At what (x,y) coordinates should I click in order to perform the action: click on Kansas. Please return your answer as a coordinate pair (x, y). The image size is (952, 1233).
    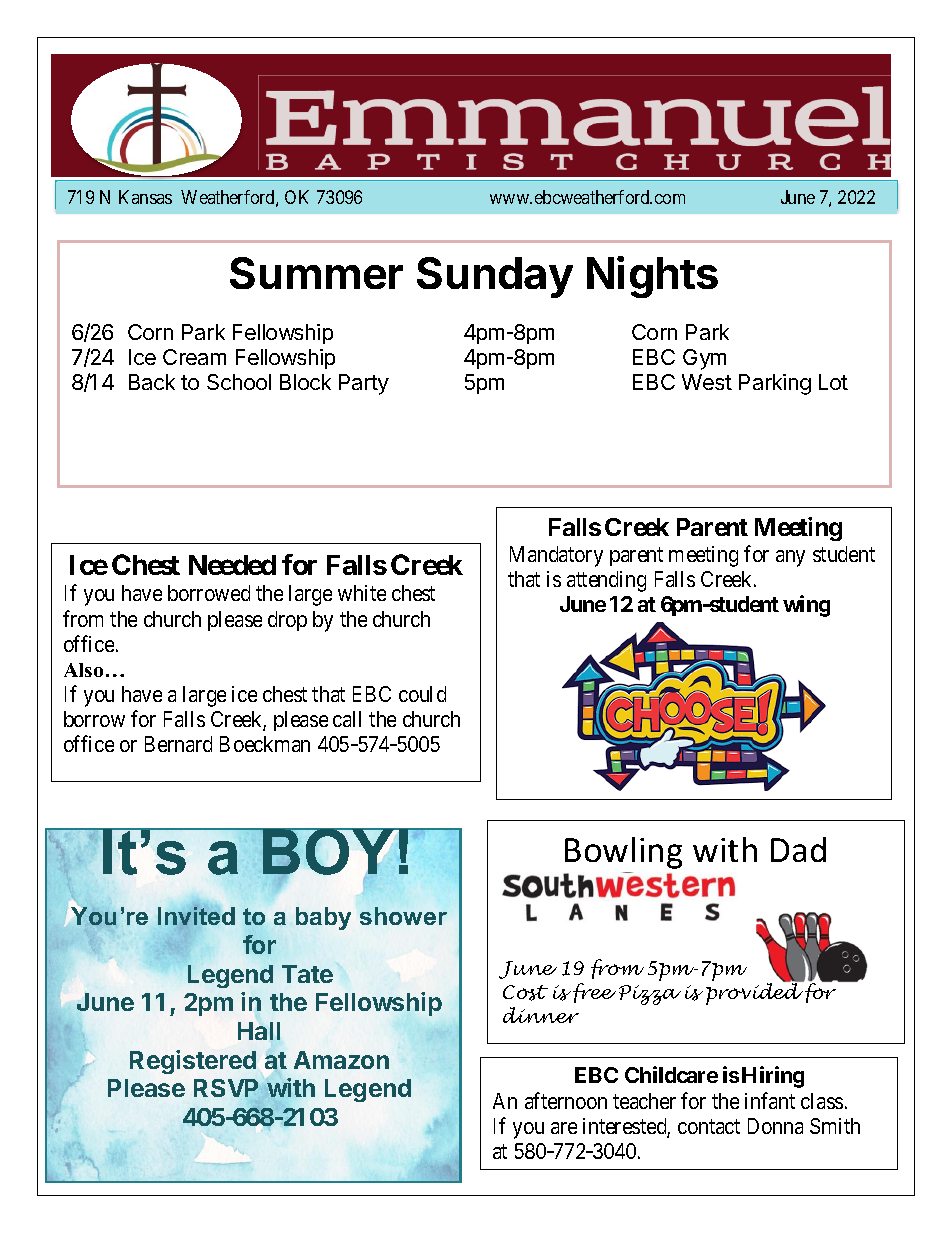
    Looking at the image, I should click on (145, 197).
